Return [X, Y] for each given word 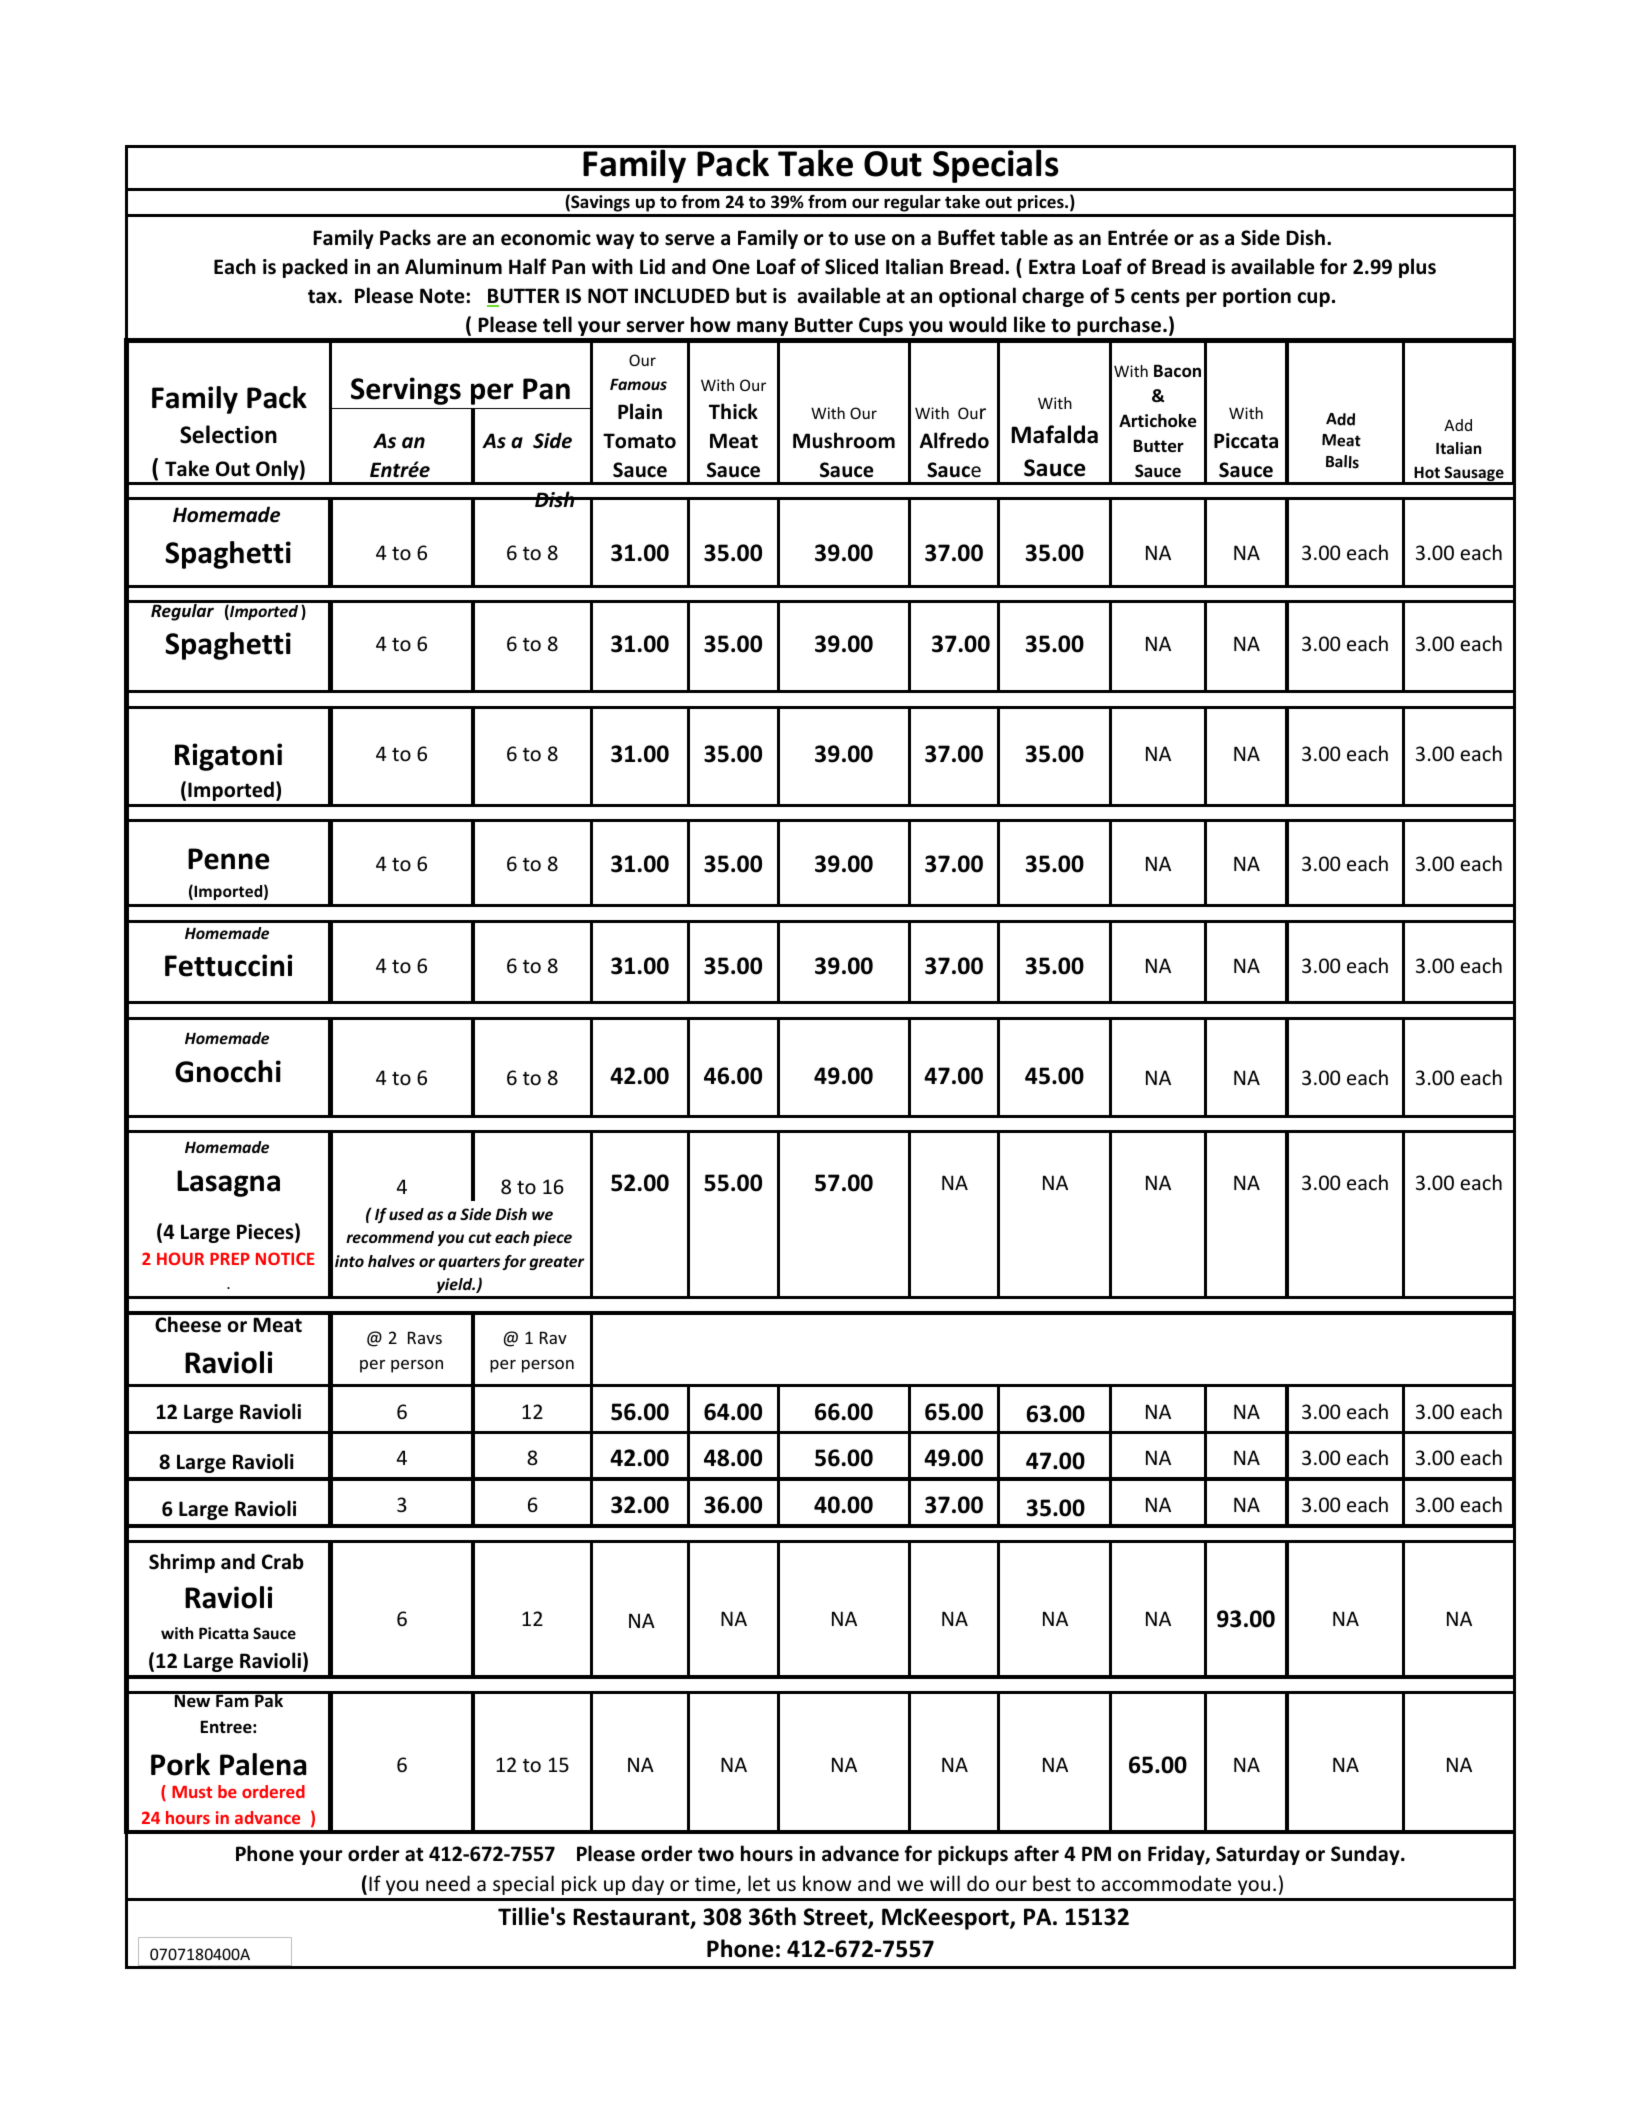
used [406, 1214]
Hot [1427, 472]
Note [443, 296]
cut [480, 1237]
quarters [469, 1263]
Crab [283, 1561]
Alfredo [954, 440]
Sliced [851, 266]
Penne [228, 859]
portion [1257, 297]
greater [557, 1263]
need [448, 1883]
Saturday [1258, 1855]
